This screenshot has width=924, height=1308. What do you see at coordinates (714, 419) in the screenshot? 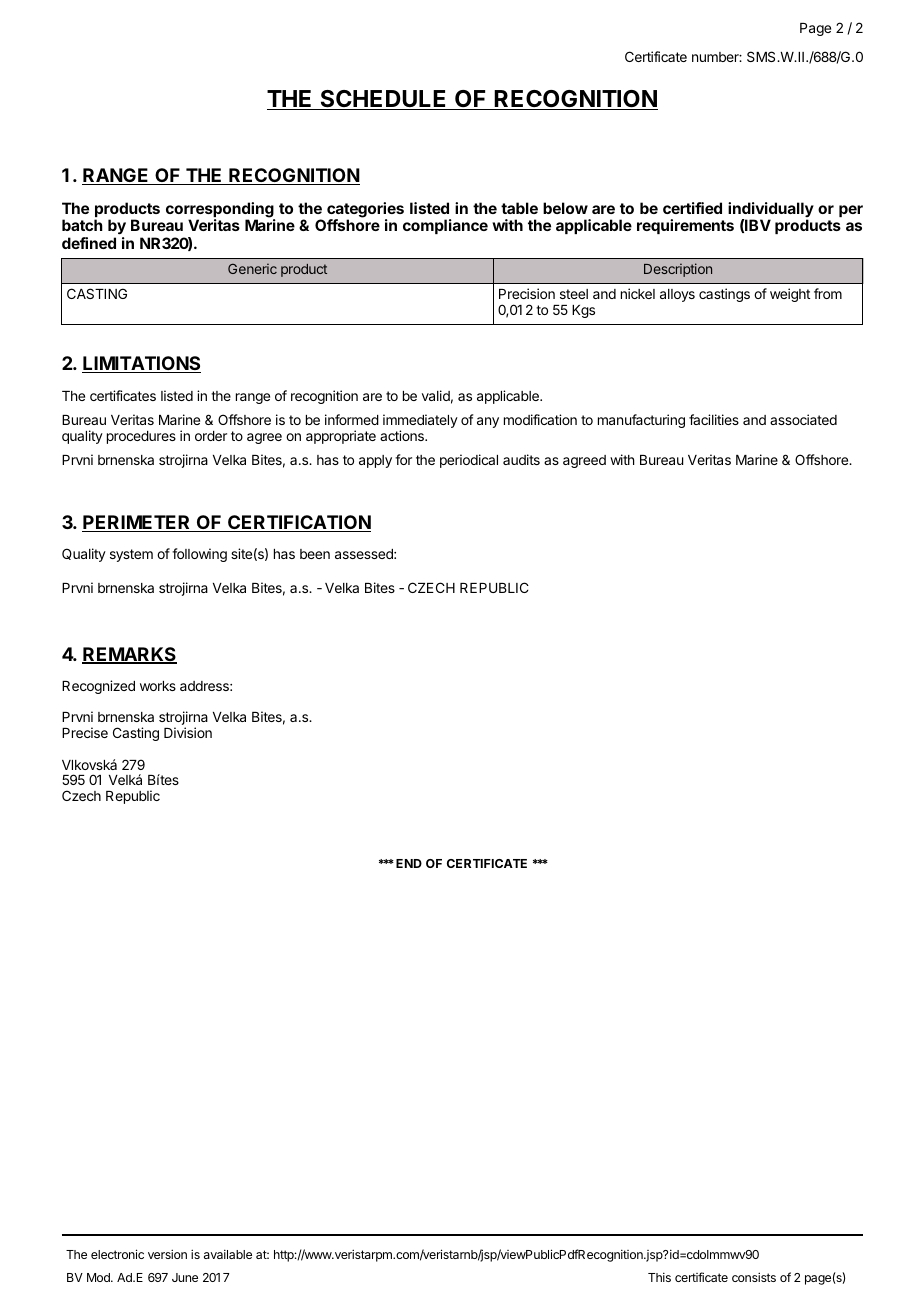
I see `facilities` at bounding box center [714, 419].
